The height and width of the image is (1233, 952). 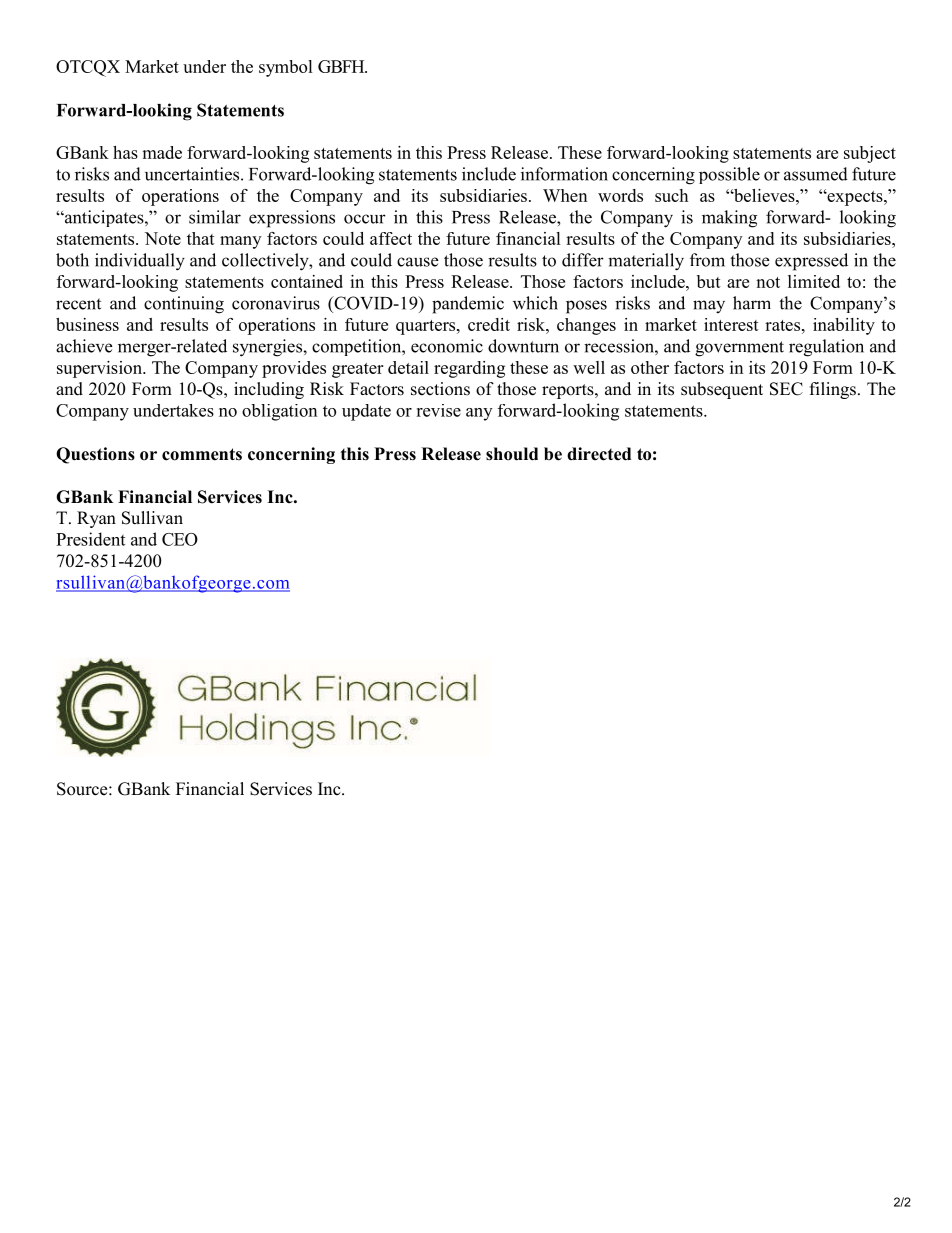 I want to click on subject, so click(x=870, y=154).
